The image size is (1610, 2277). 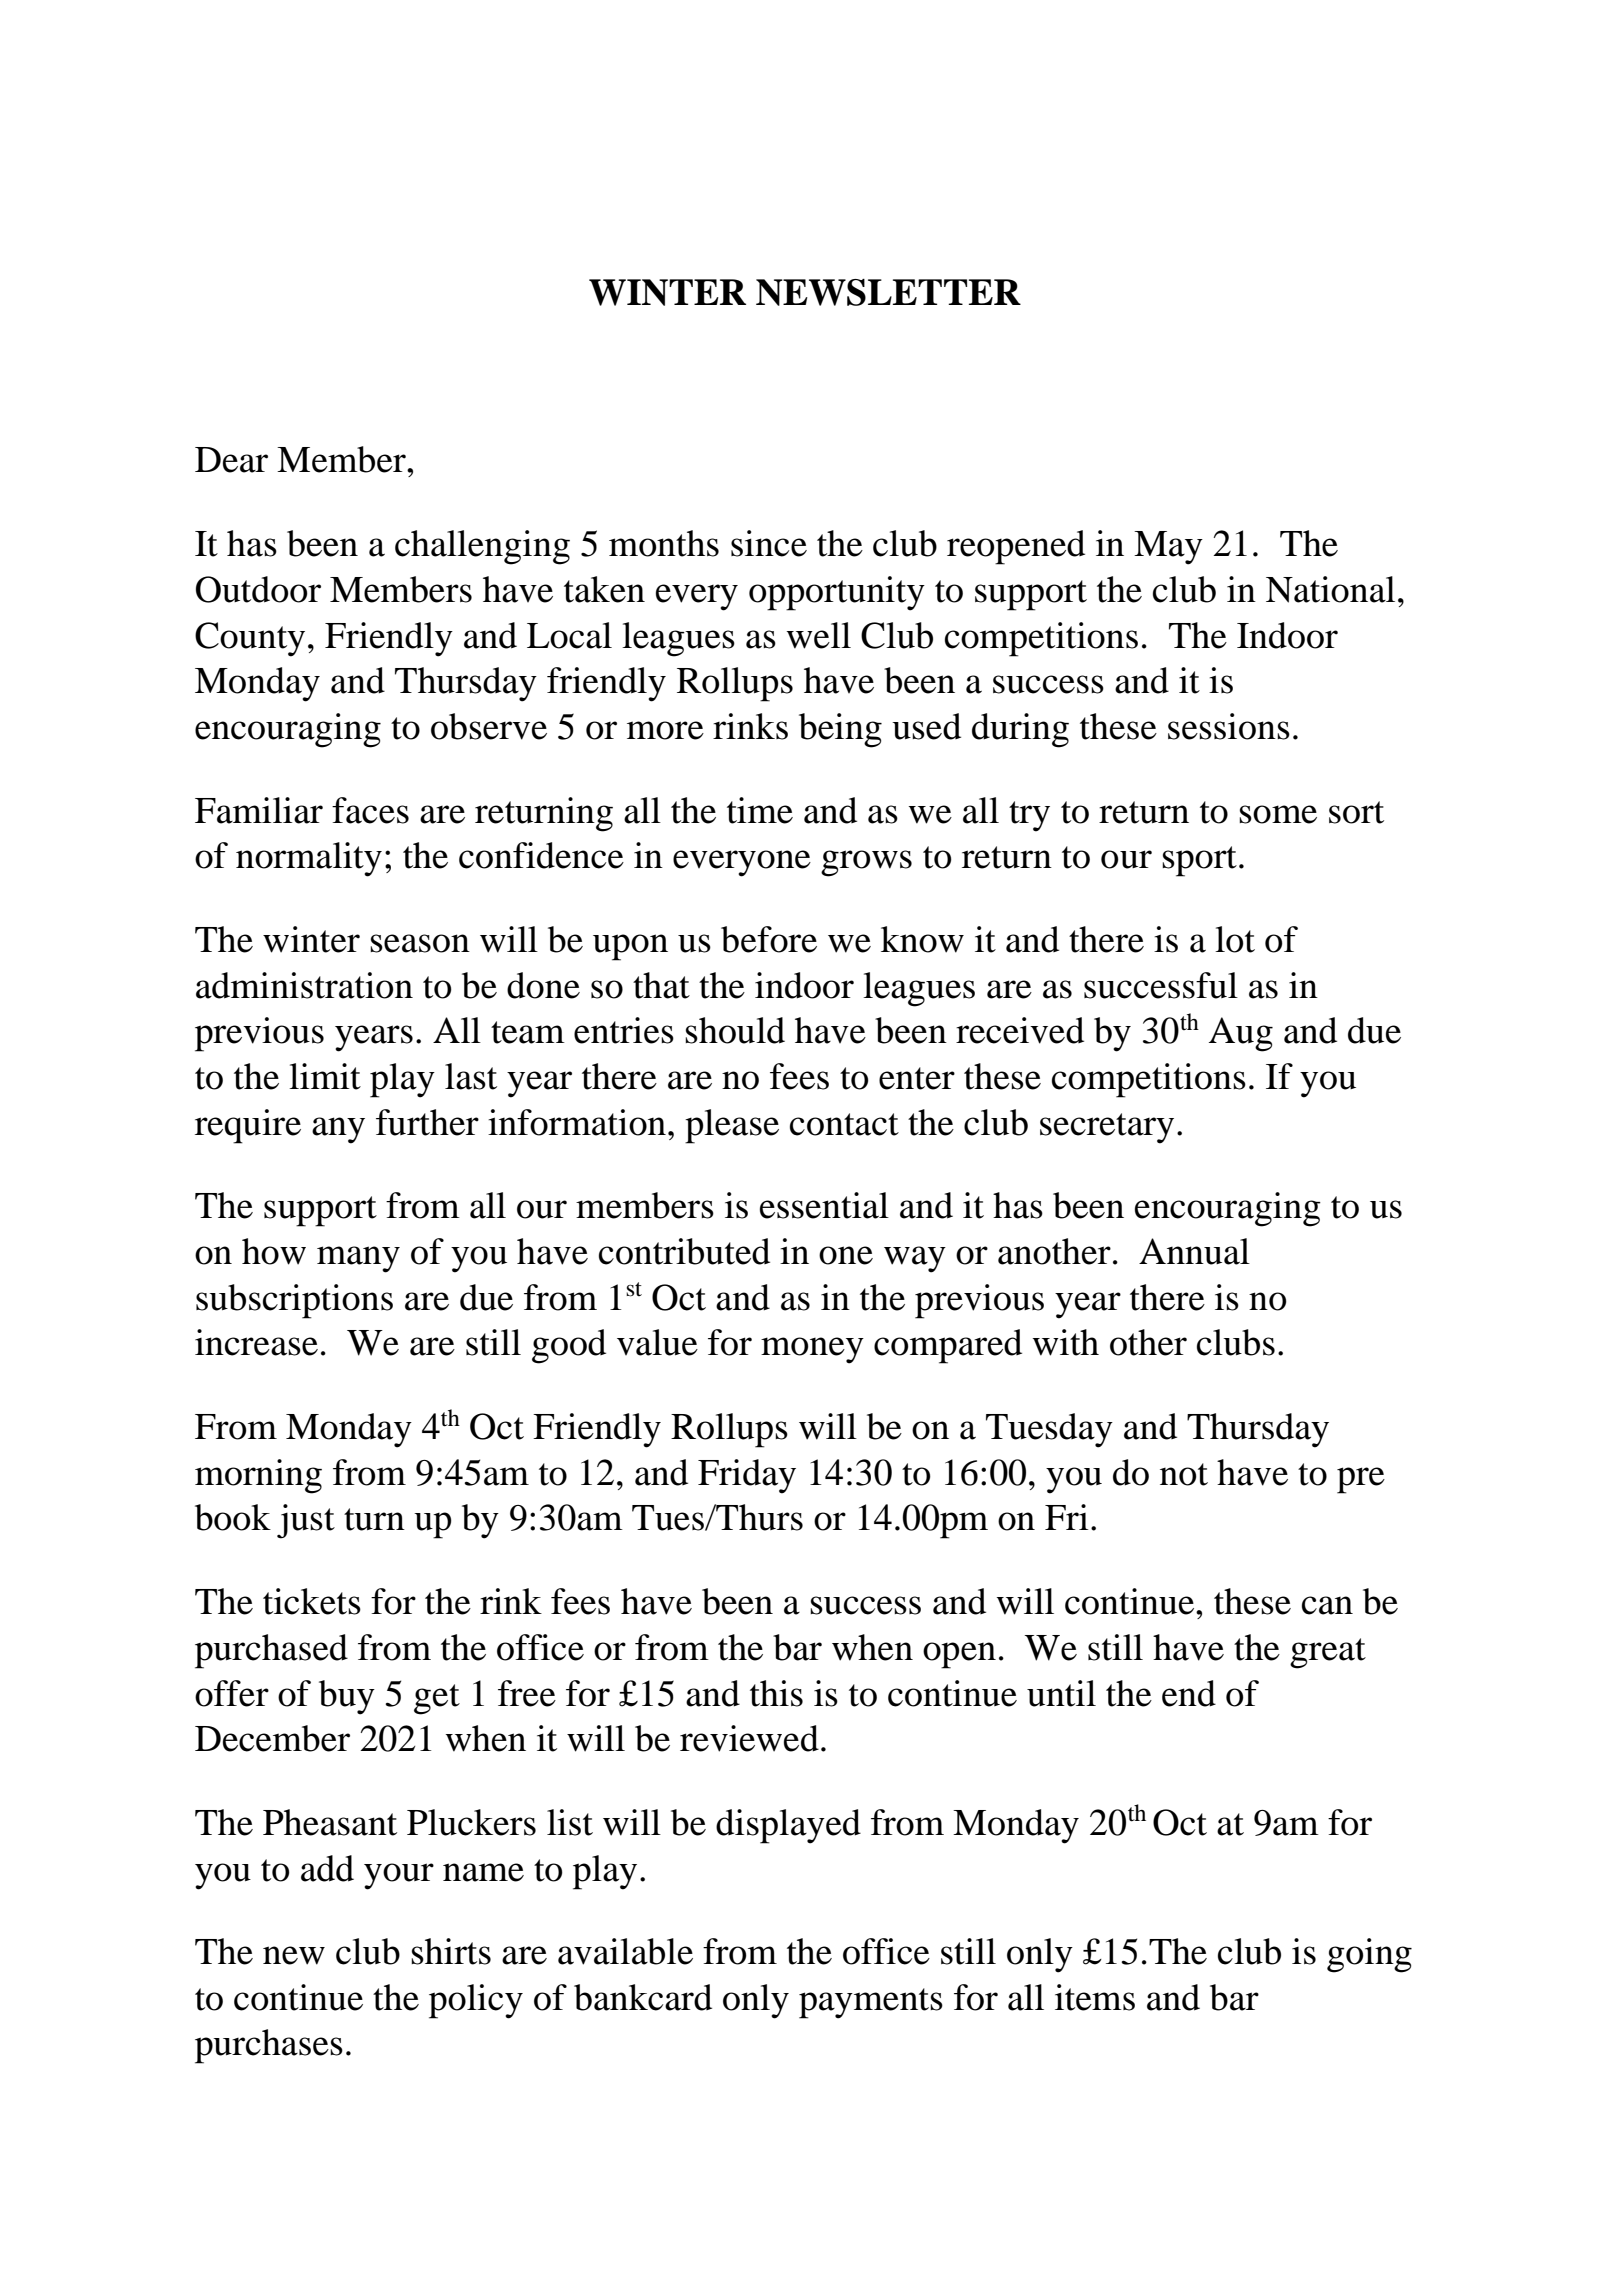 What do you see at coordinates (888, 292) in the screenshot?
I see `NEWSLETTER` at bounding box center [888, 292].
